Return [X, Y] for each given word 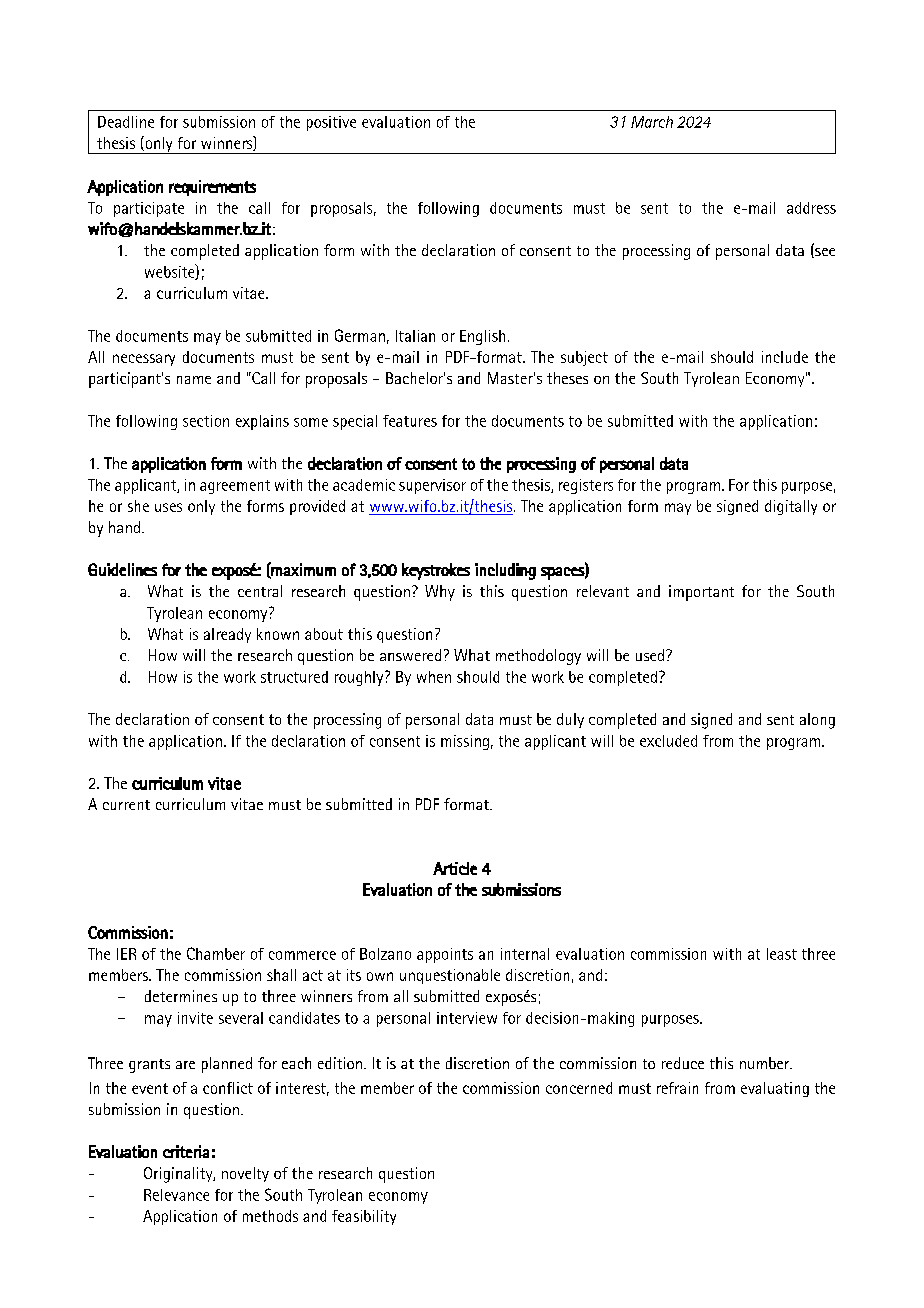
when [434, 677]
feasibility [364, 1217]
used [650, 655]
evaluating [775, 1089]
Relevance [176, 1195]
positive [331, 123]
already [227, 635]
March [652, 122]
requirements [212, 188]
